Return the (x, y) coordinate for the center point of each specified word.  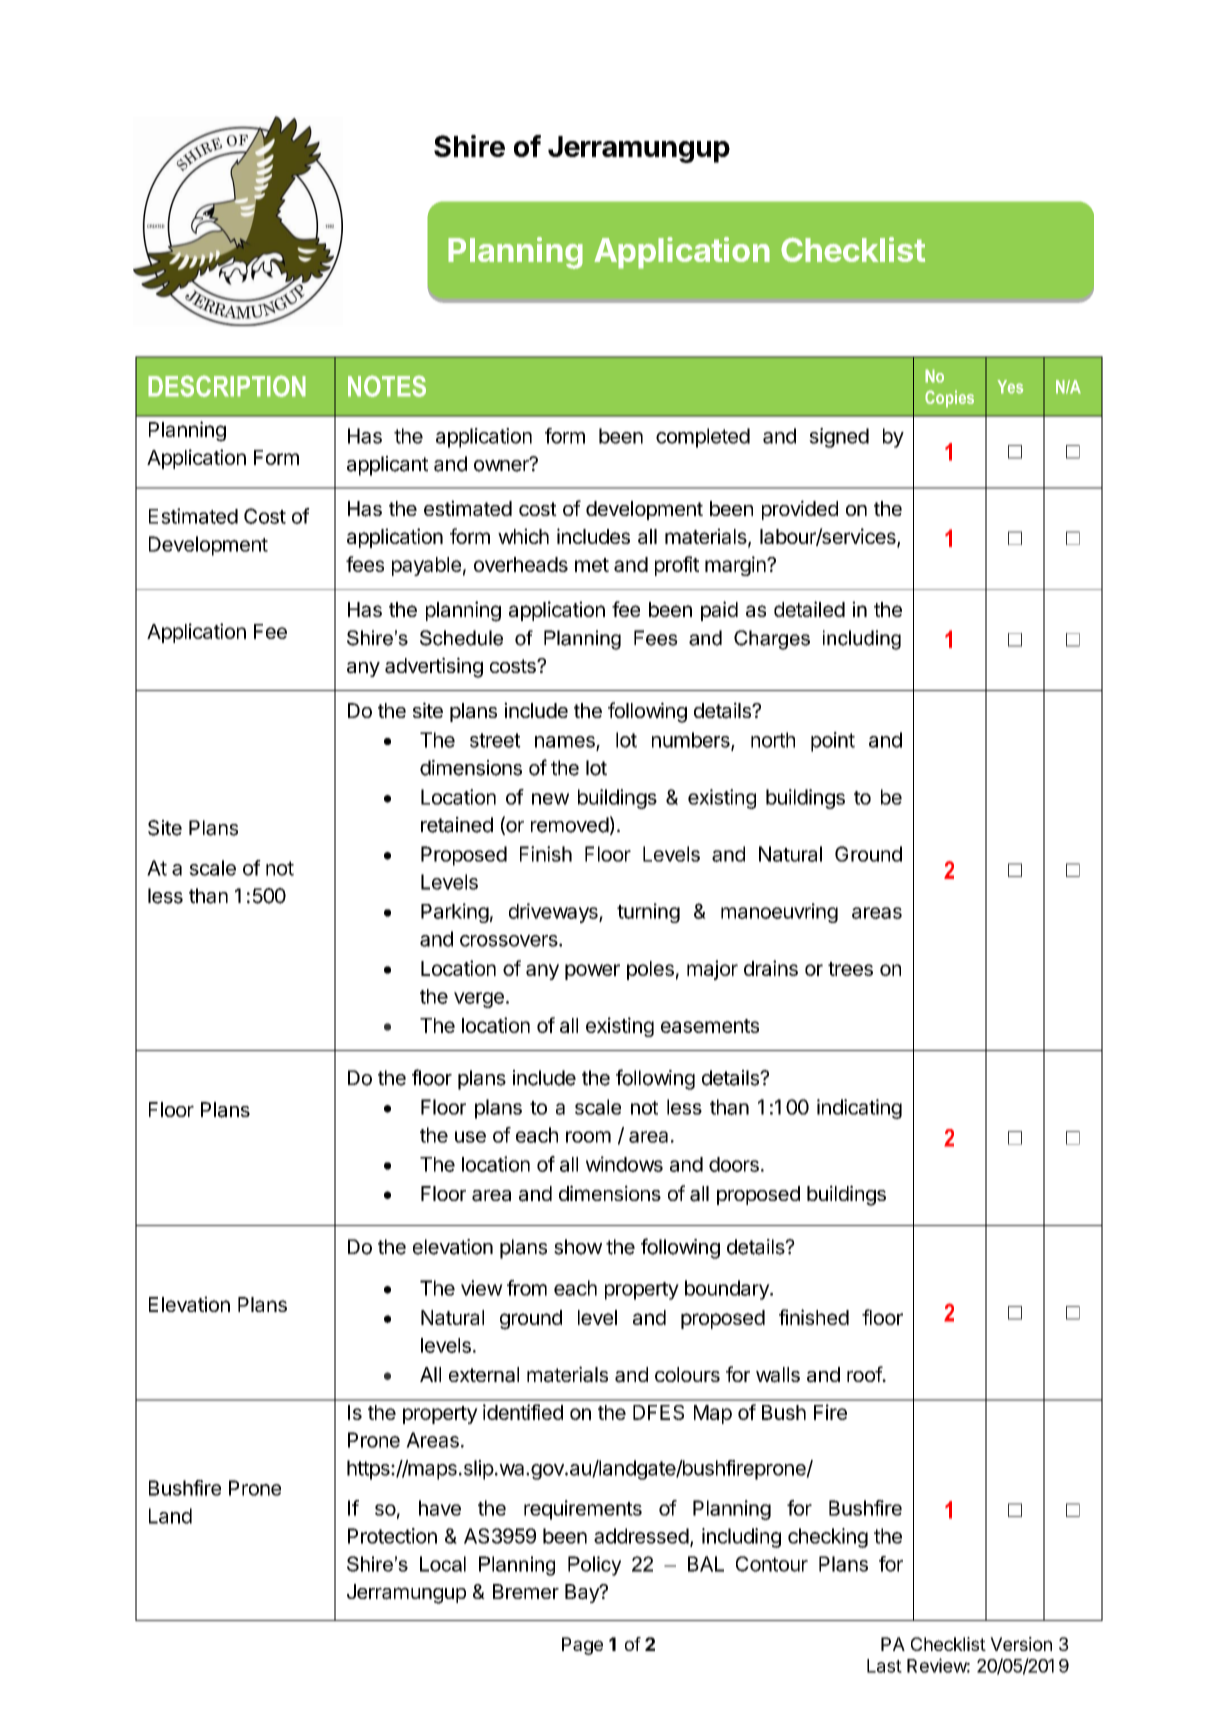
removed (570, 825)
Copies (949, 399)
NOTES (387, 386)
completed (703, 438)
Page (582, 1646)
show (578, 1247)
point (833, 742)
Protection (392, 1536)
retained (457, 825)
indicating (859, 1109)
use (470, 1137)
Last (884, 1666)
